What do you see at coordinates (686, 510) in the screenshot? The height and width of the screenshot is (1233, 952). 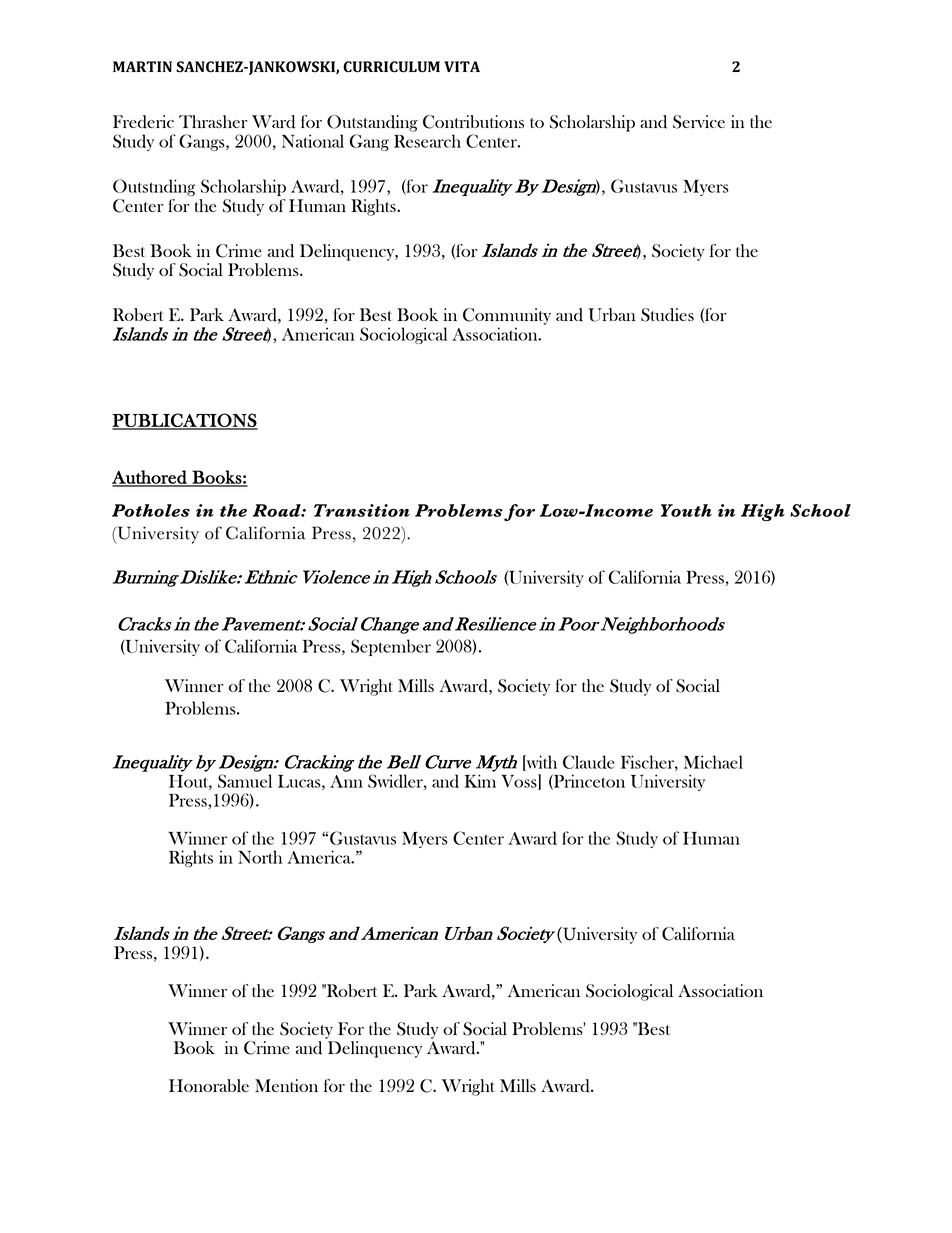 I see `Youth` at bounding box center [686, 510].
